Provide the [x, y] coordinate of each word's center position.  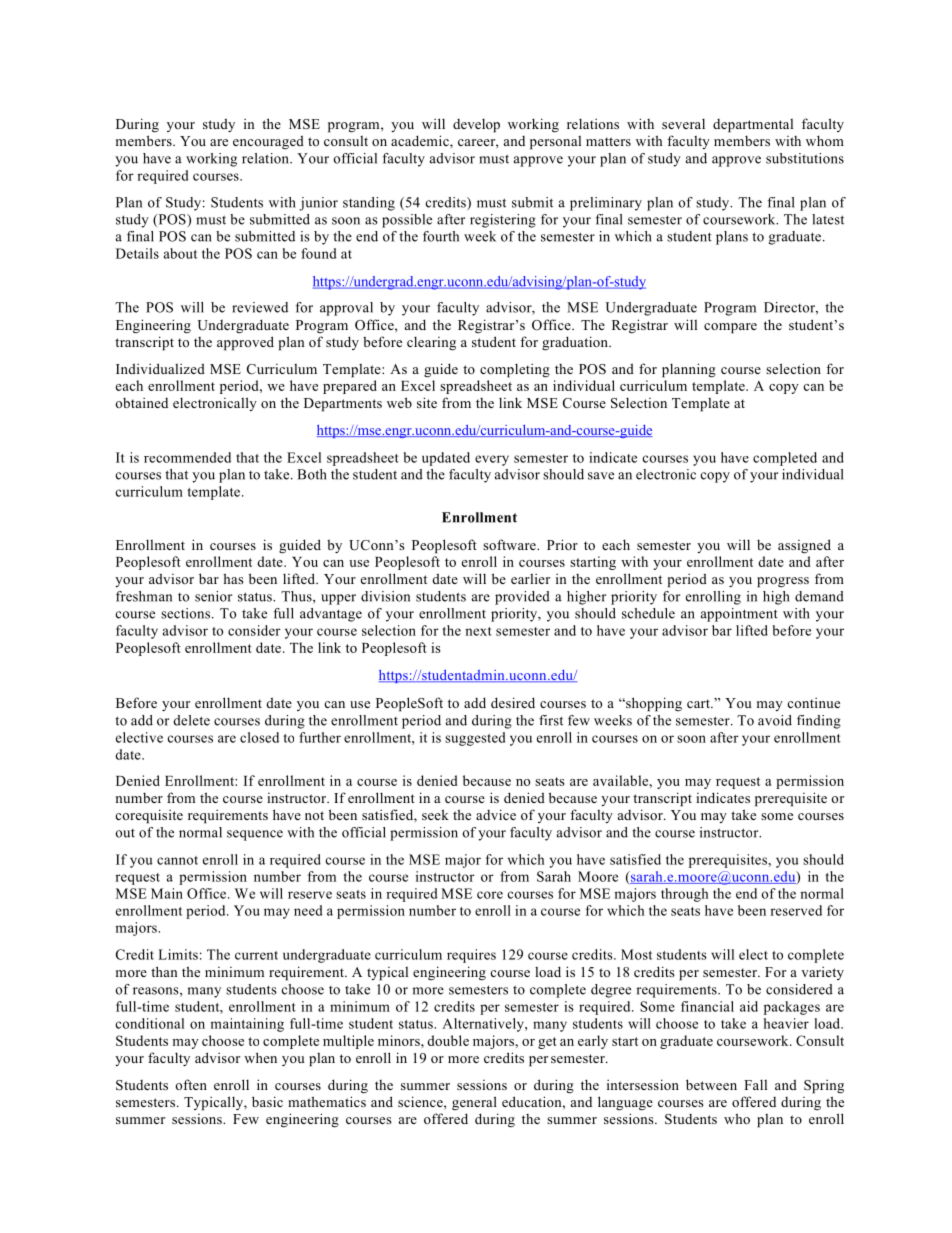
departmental [753, 126]
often [191, 1084]
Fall [755, 1084]
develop [476, 125]
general [474, 1103]
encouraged [268, 142]
